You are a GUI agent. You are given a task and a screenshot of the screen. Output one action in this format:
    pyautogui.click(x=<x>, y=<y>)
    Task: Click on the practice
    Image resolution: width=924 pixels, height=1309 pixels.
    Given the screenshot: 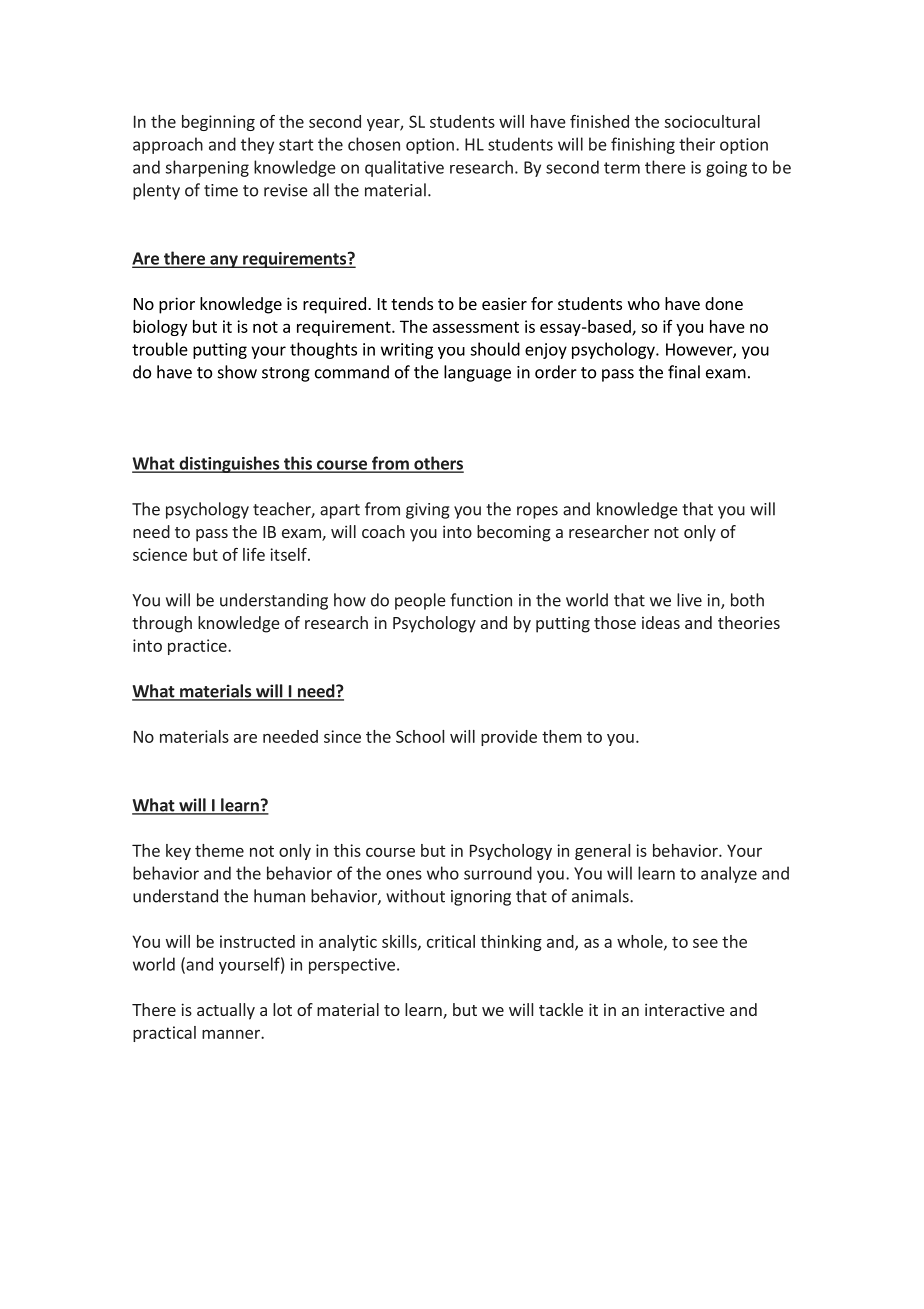 What is the action you would take?
    pyautogui.click(x=198, y=647)
